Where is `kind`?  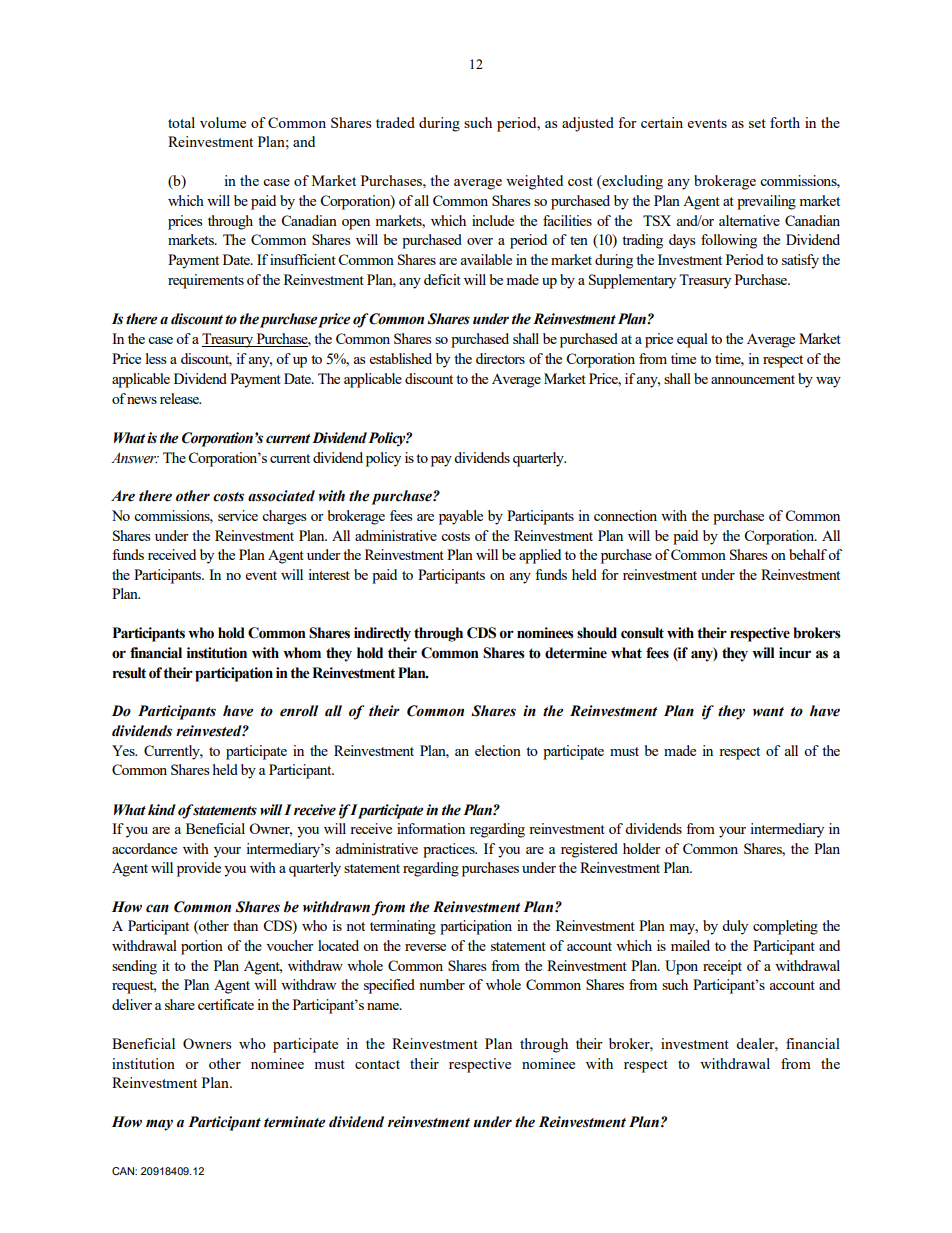 kind is located at coordinates (162, 810).
